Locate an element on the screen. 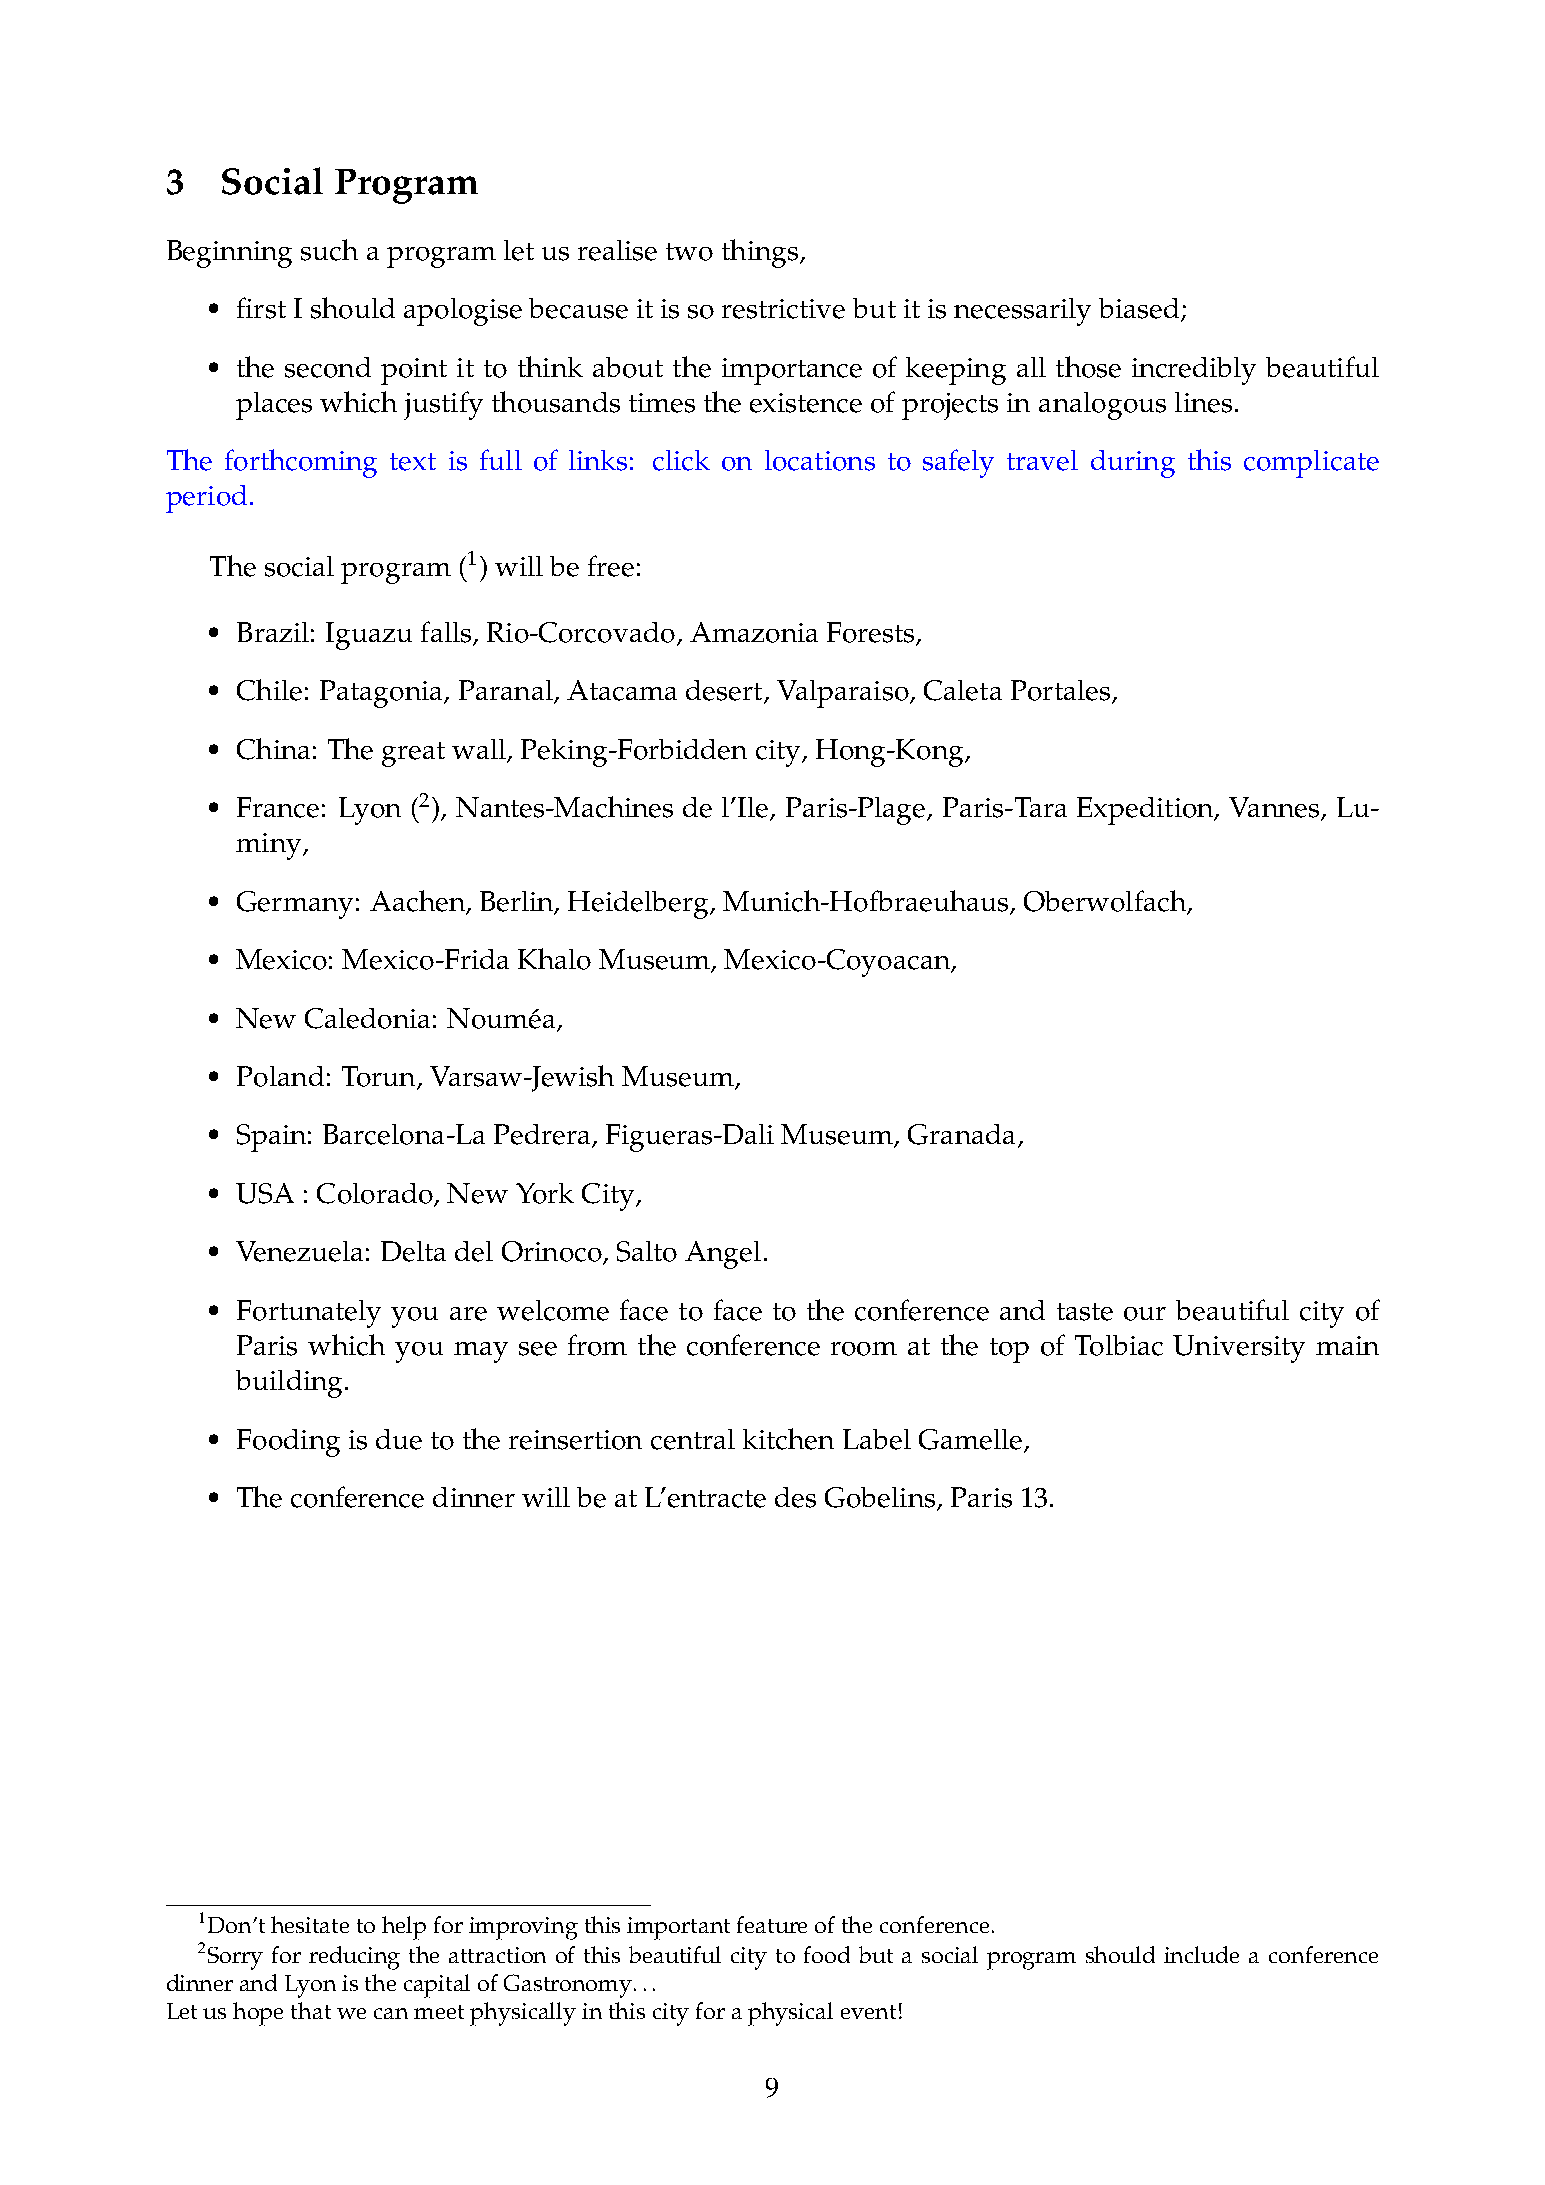 This screenshot has height=2185, width=1545. restrictive is located at coordinates (783, 309).
